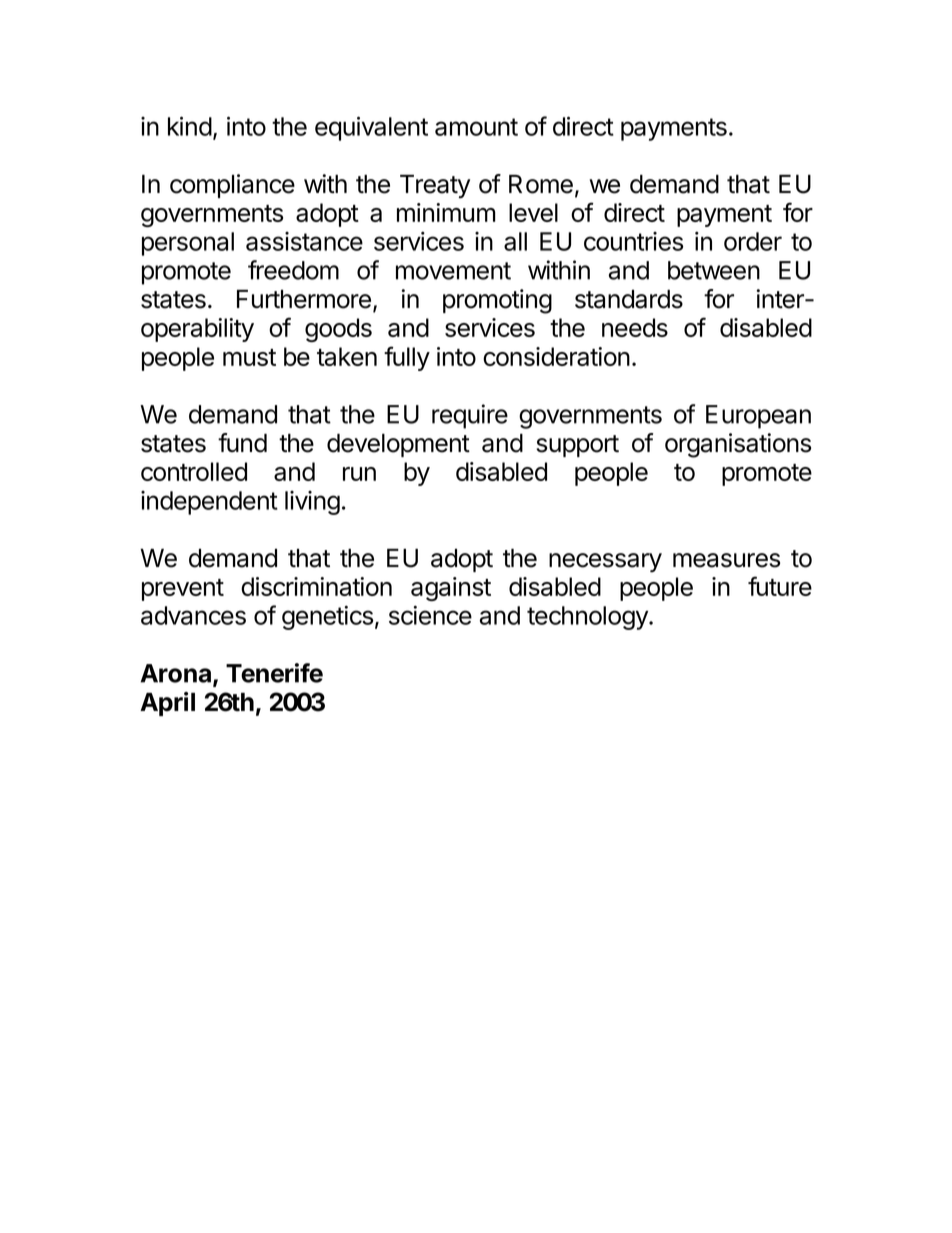 Image resolution: width=952 pixels, height=1233 pixels. What do you see at coordinates (190, 126) in the image?
I see `kind` at bounding box center [190, 126].
